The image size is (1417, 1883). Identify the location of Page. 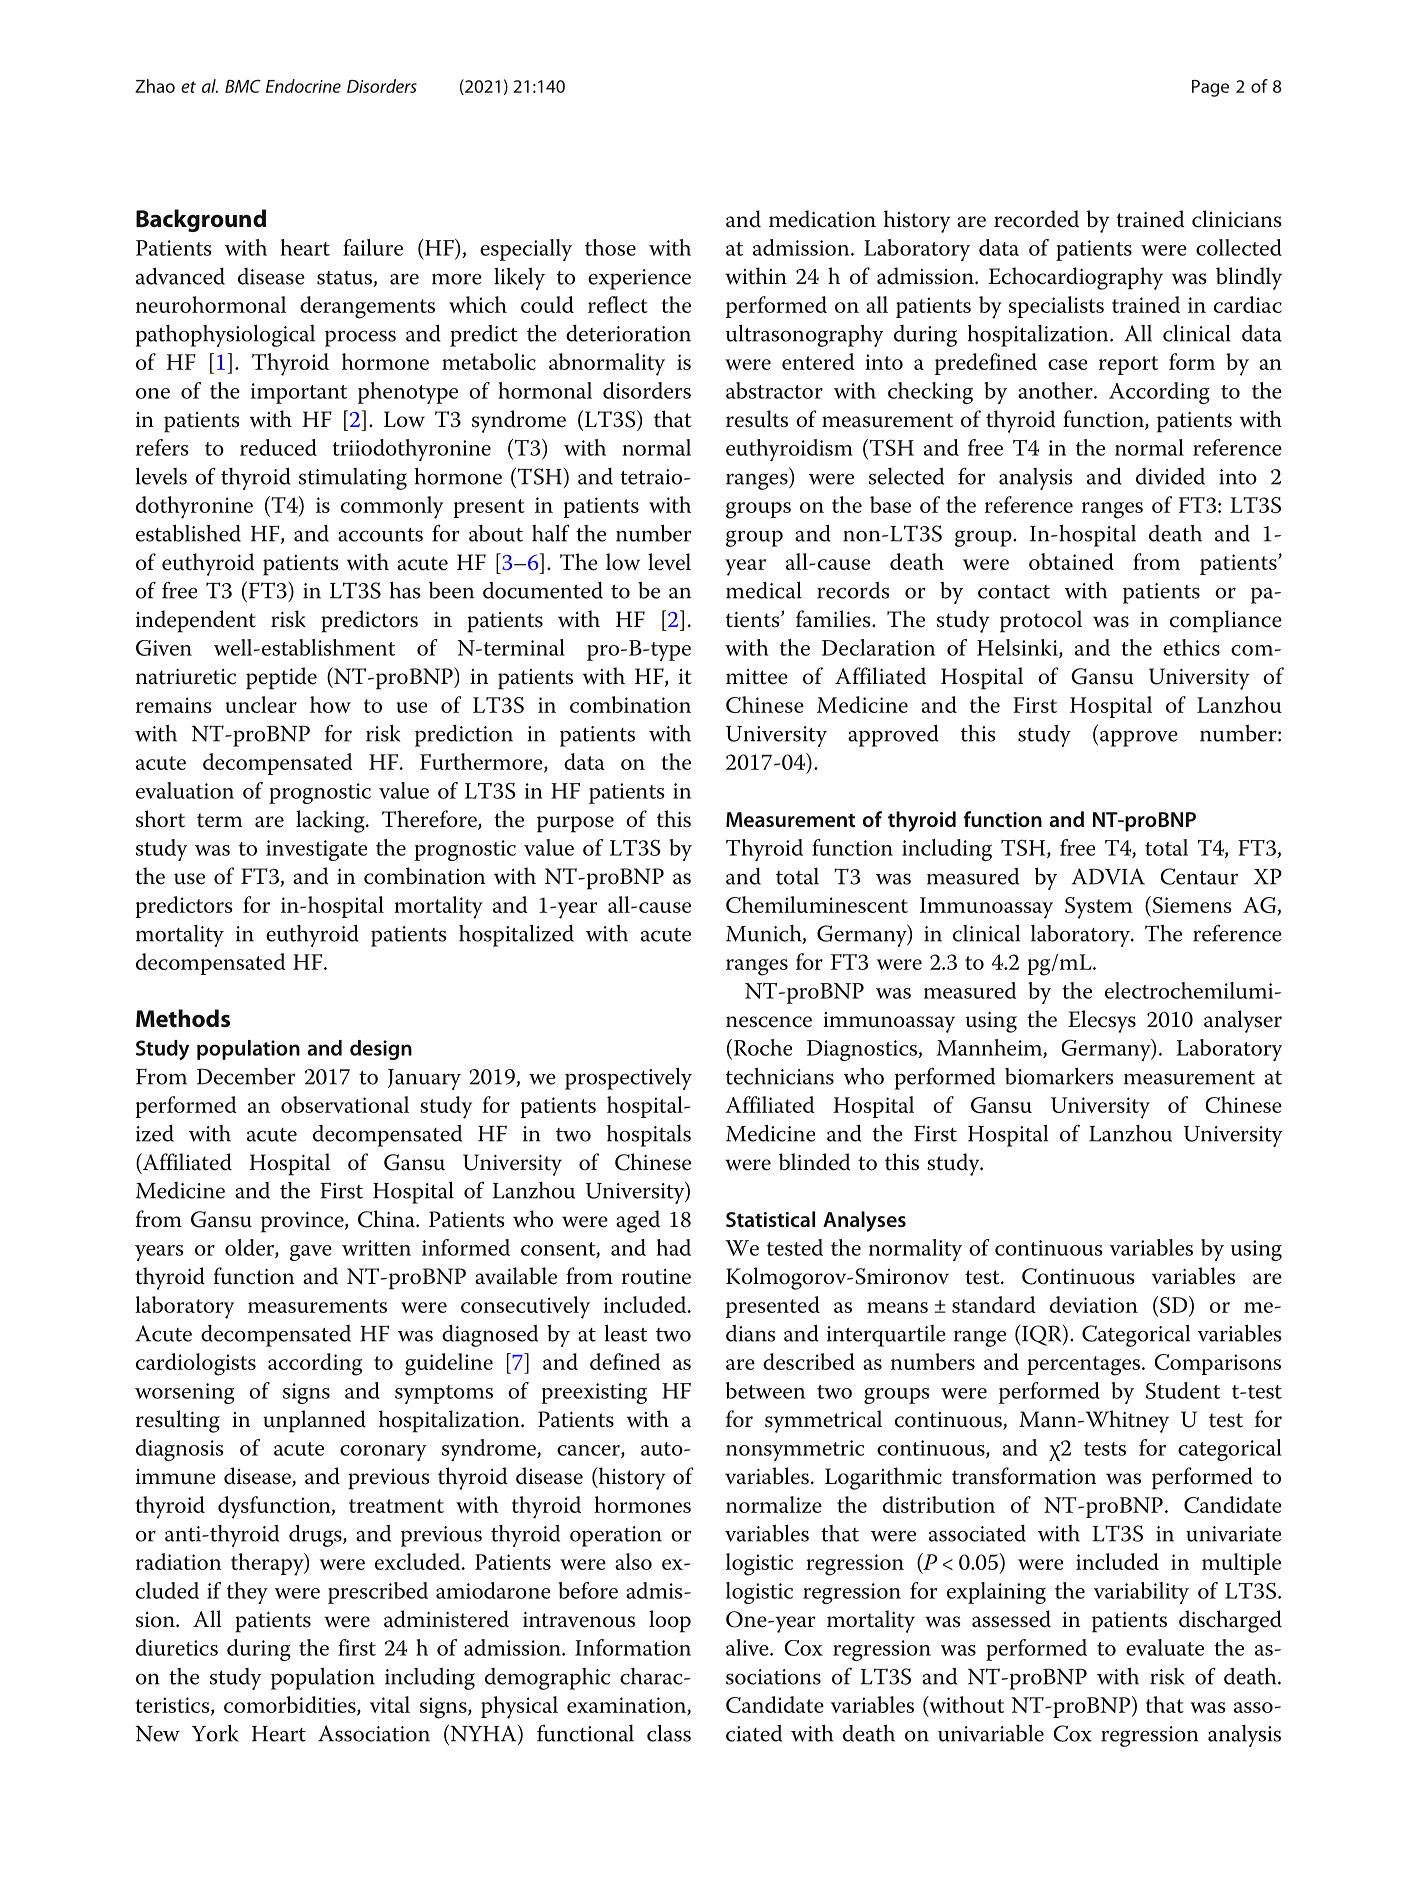
(1210, 88).
